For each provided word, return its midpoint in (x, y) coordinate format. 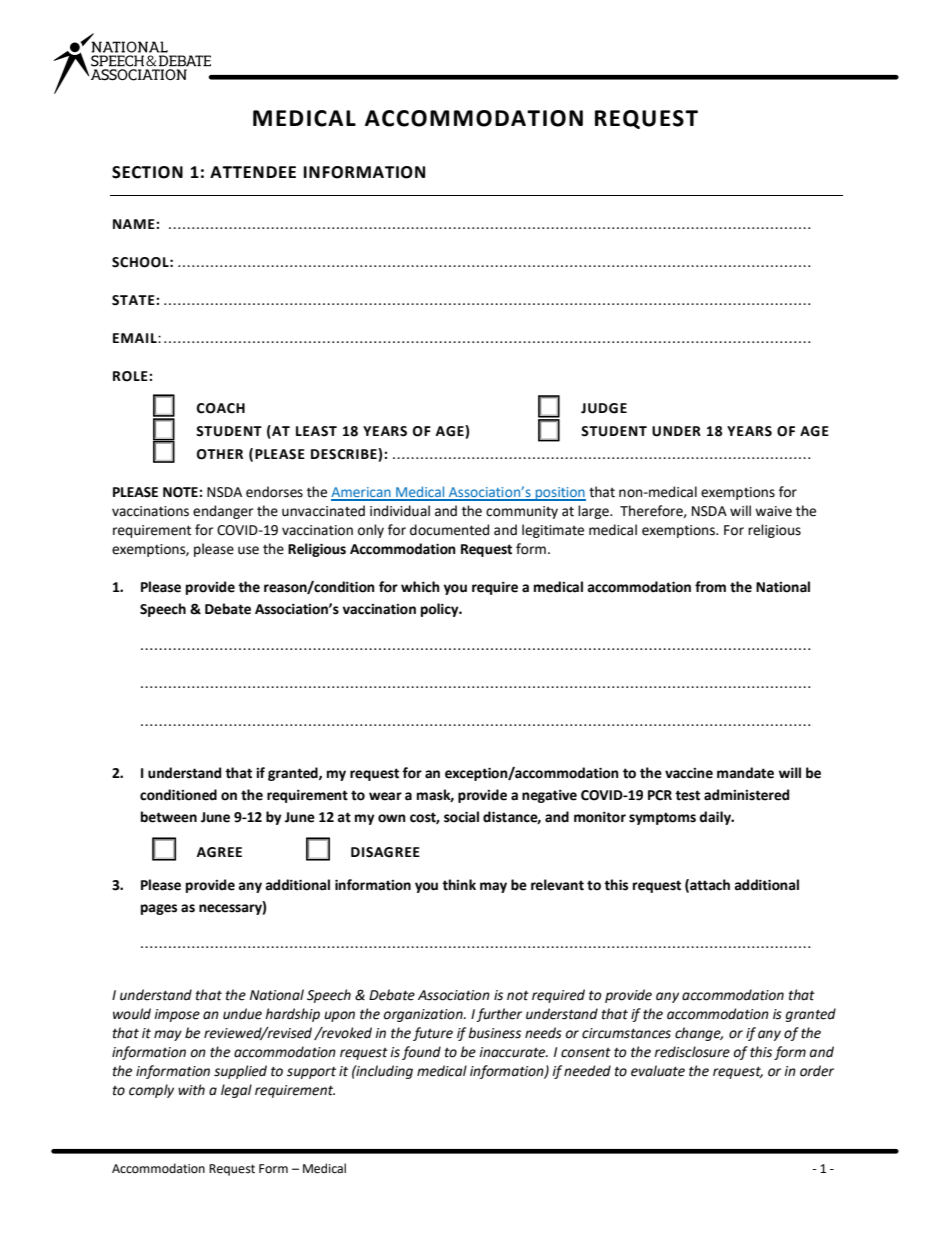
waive (773, 511)
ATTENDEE (253, 172)
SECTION (147, 172)
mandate (745, 773)
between (169, 817)
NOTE (181, 492)
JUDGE (604, 408)
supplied (240, 1072)
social (461, 817)
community (522, 512)
